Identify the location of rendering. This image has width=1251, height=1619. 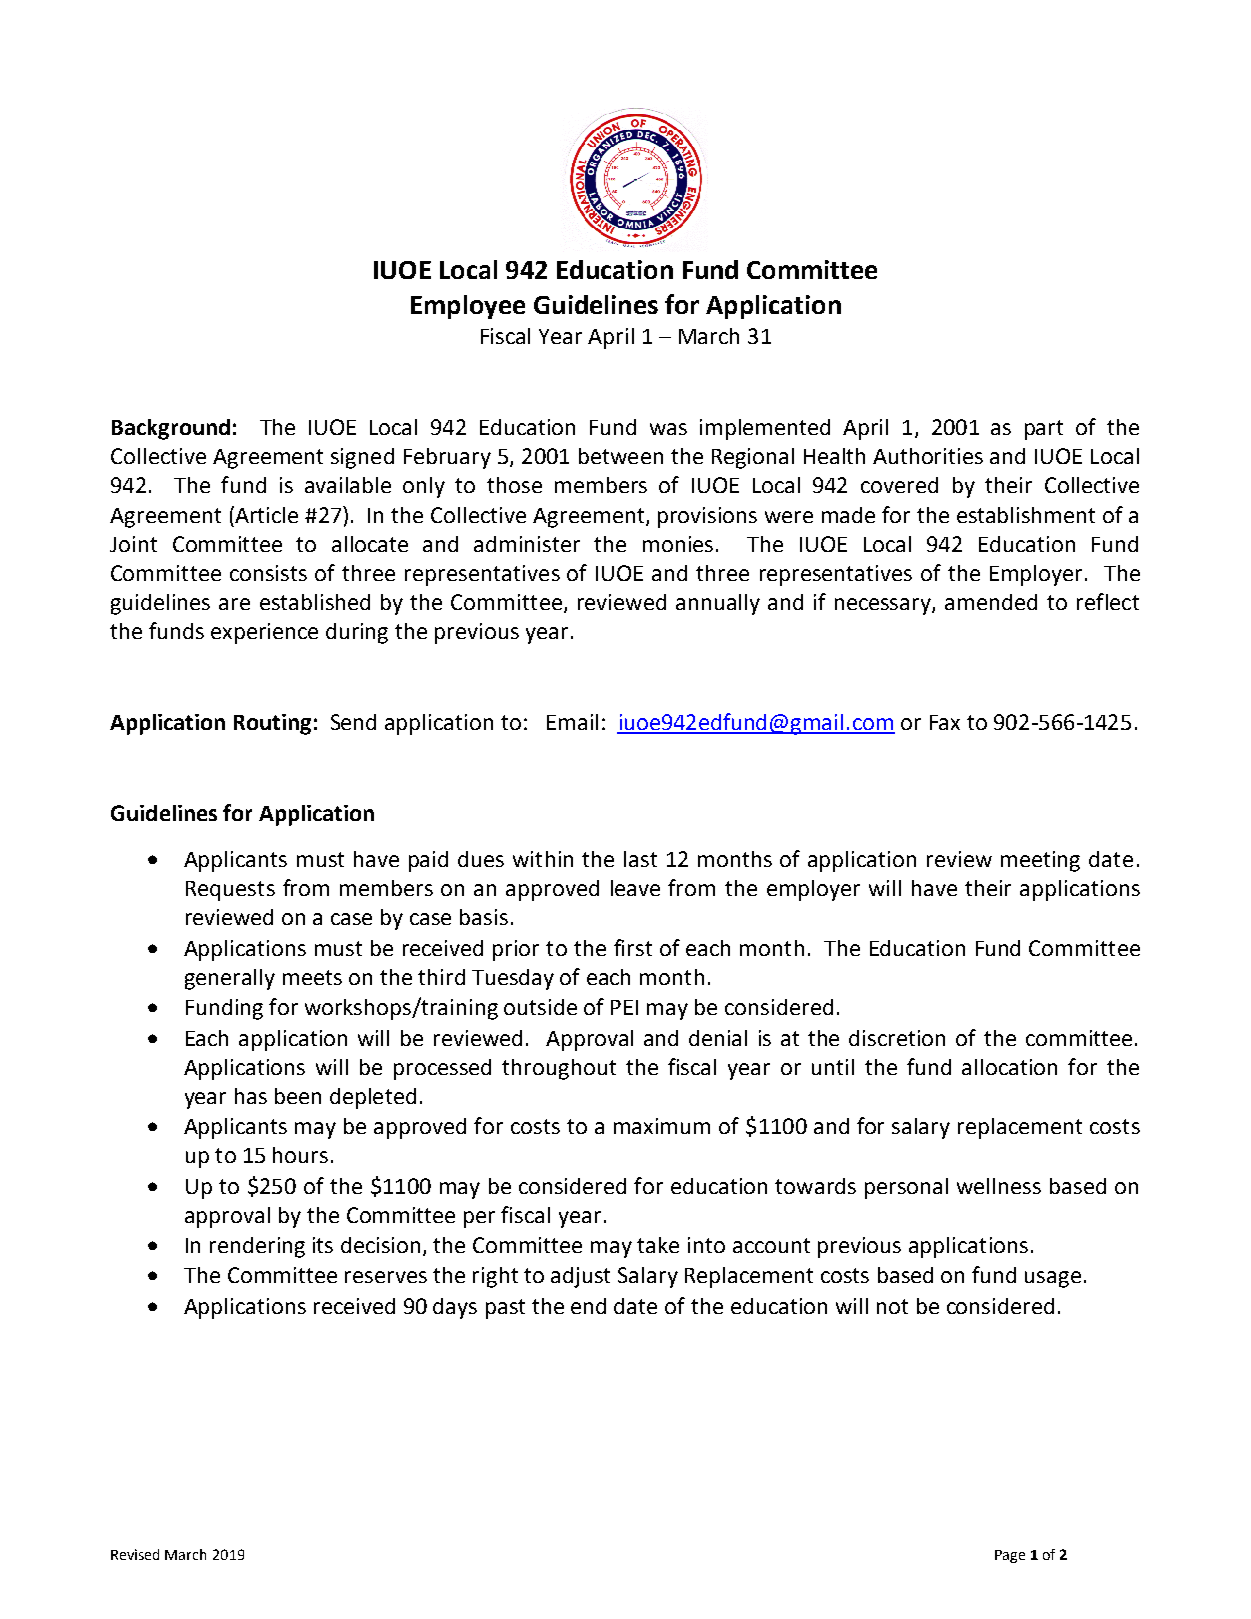
(257, 1247).
